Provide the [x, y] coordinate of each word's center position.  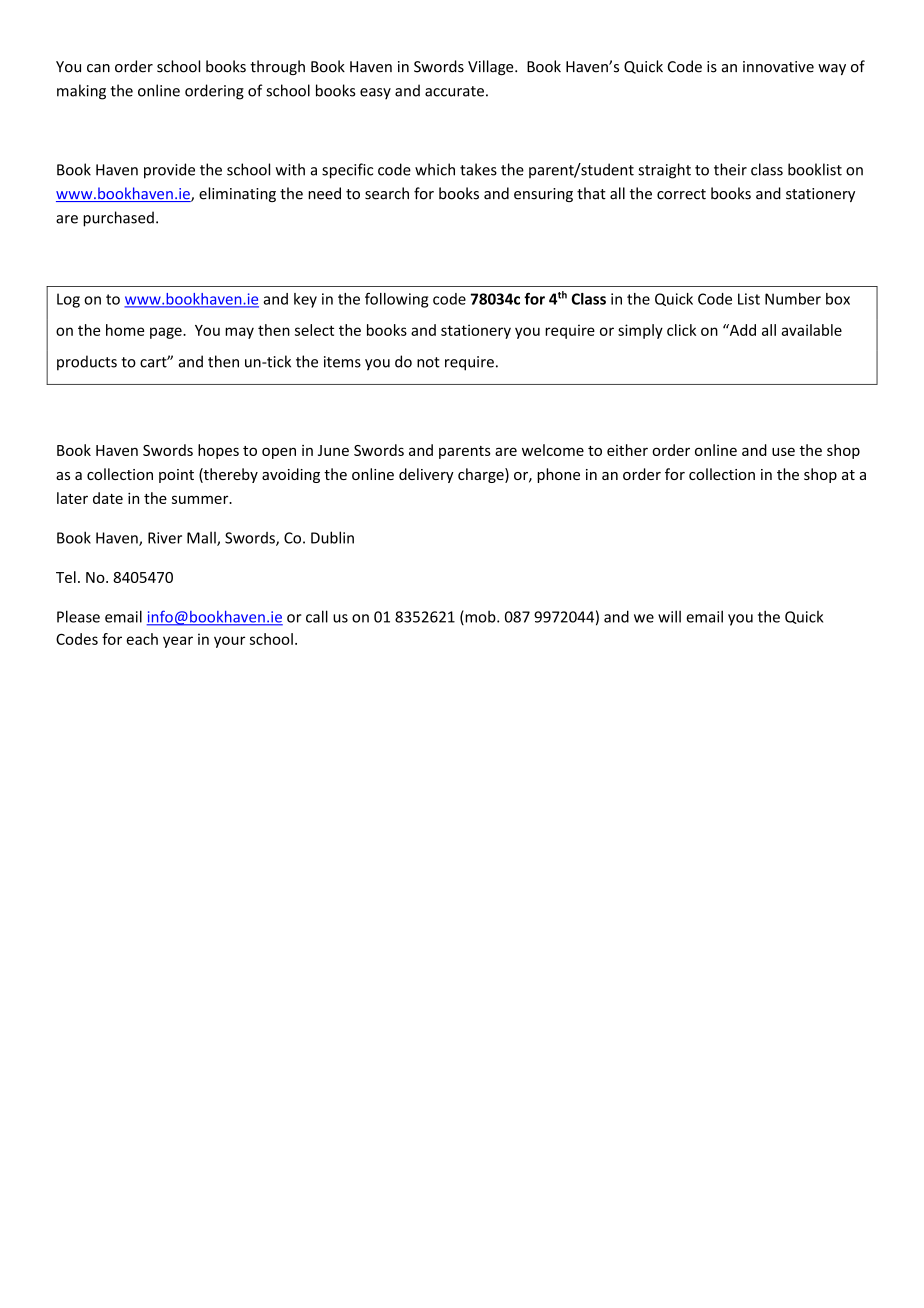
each [142, 639]
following [396, 300]
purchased [118, 219]
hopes [218, 451]
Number [793, 299]
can [98, 68]
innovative [778, 67]
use [783, 451]
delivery [426, 475]
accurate [454, 91]
